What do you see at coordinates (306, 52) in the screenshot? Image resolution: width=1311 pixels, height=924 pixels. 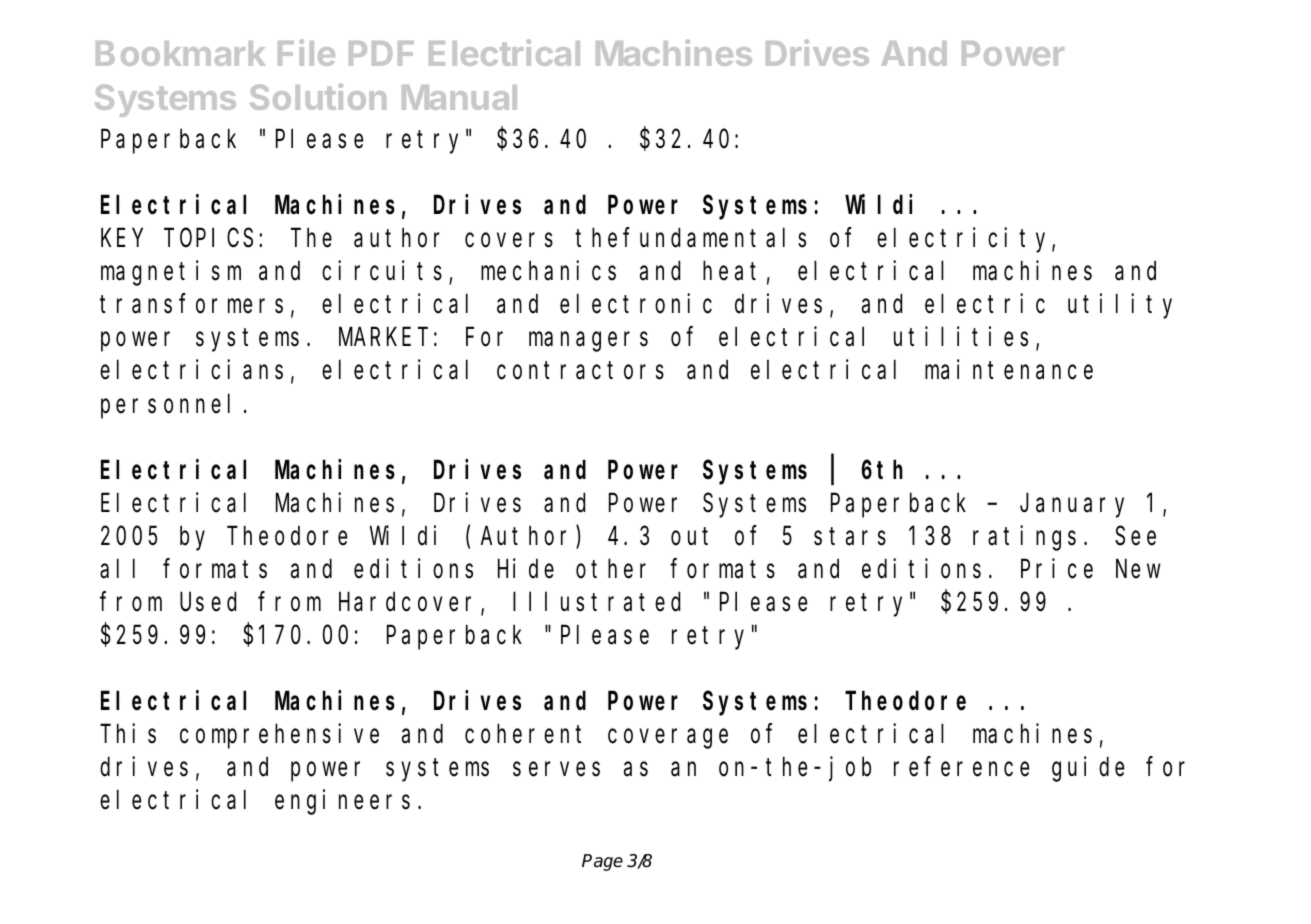 I see `File` at bounding box center [306, 52].
